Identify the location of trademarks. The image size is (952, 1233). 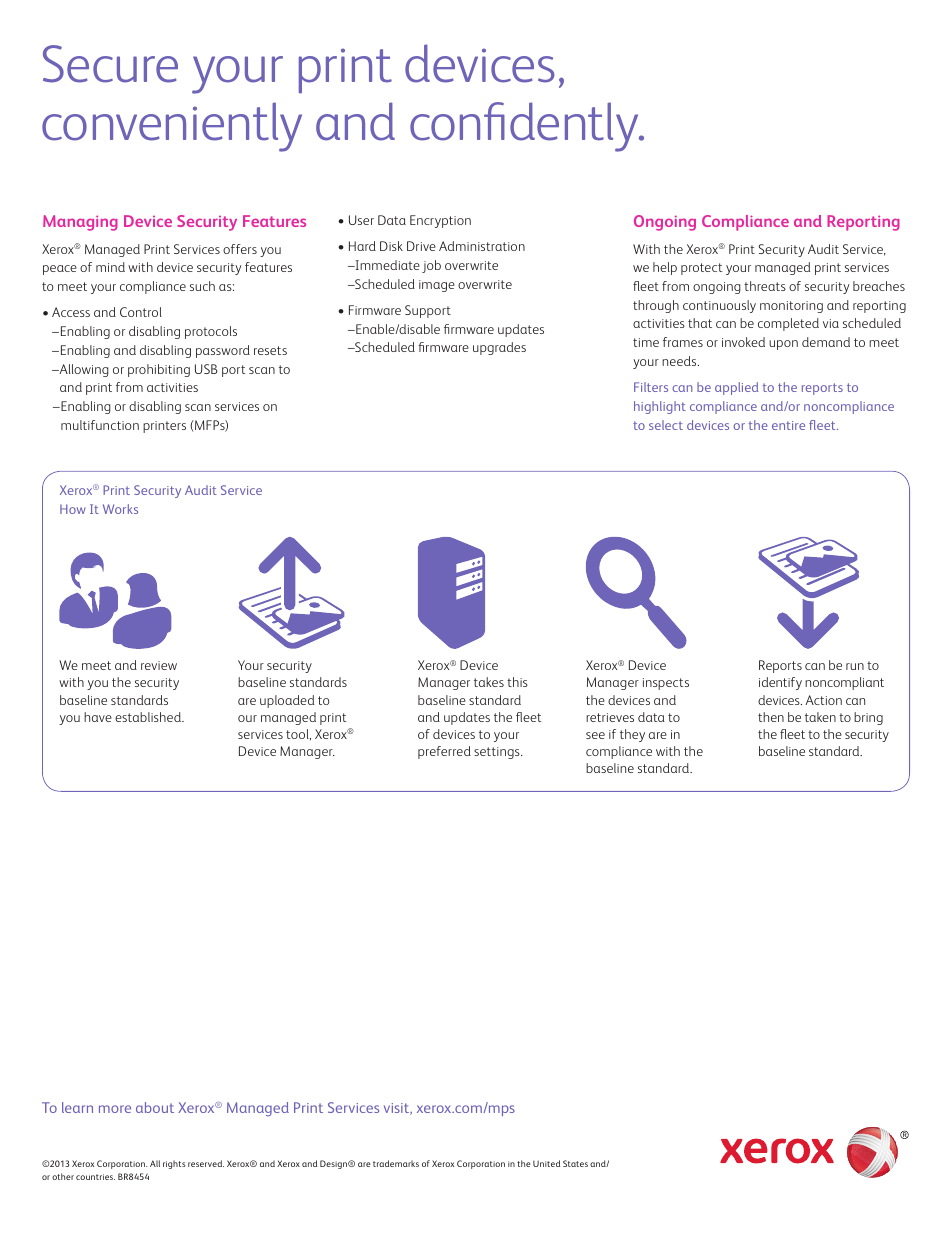
(396, 1163).
